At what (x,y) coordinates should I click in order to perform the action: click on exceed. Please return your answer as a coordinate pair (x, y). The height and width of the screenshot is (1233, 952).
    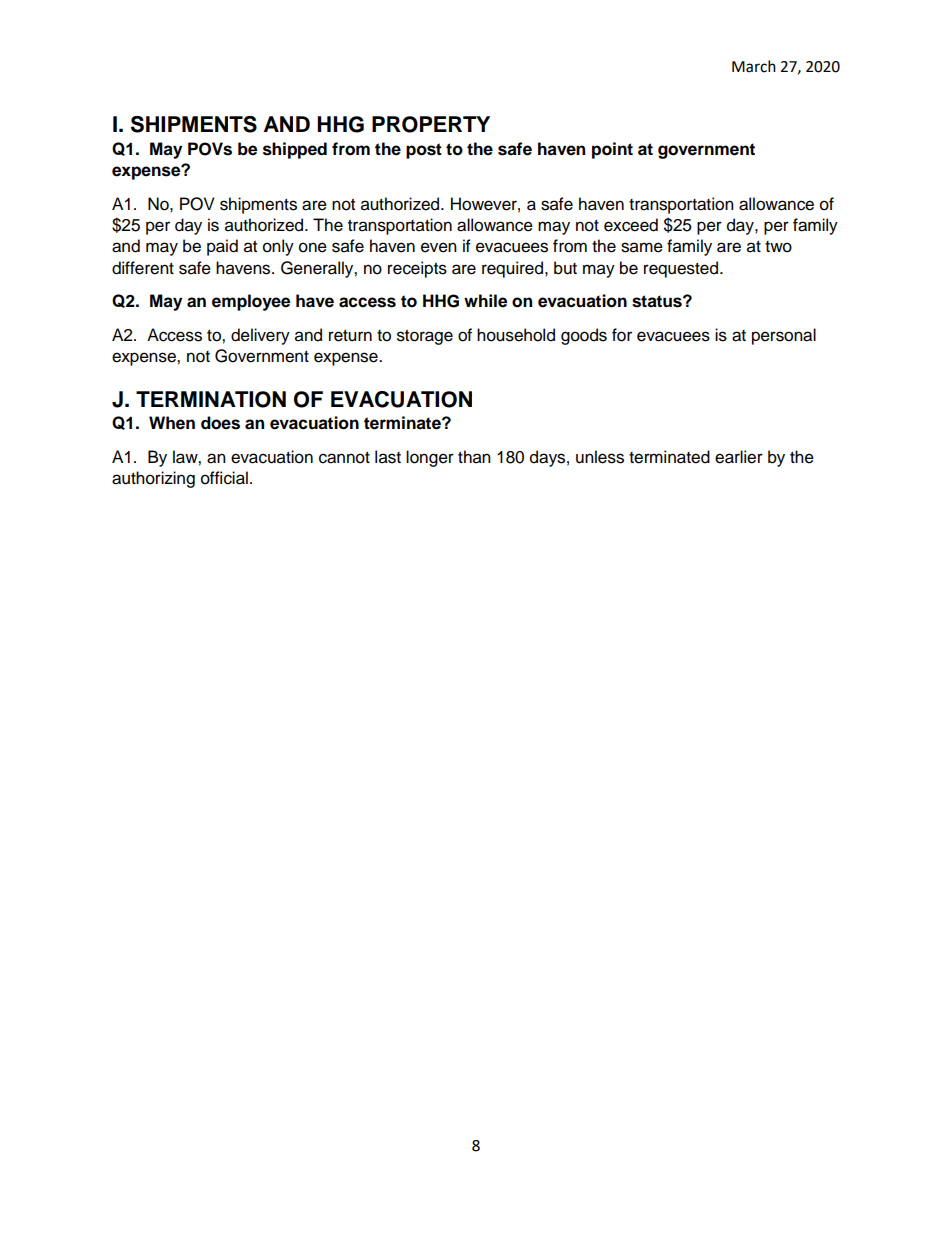
    Looking at the image, I should click on (631, 225).
